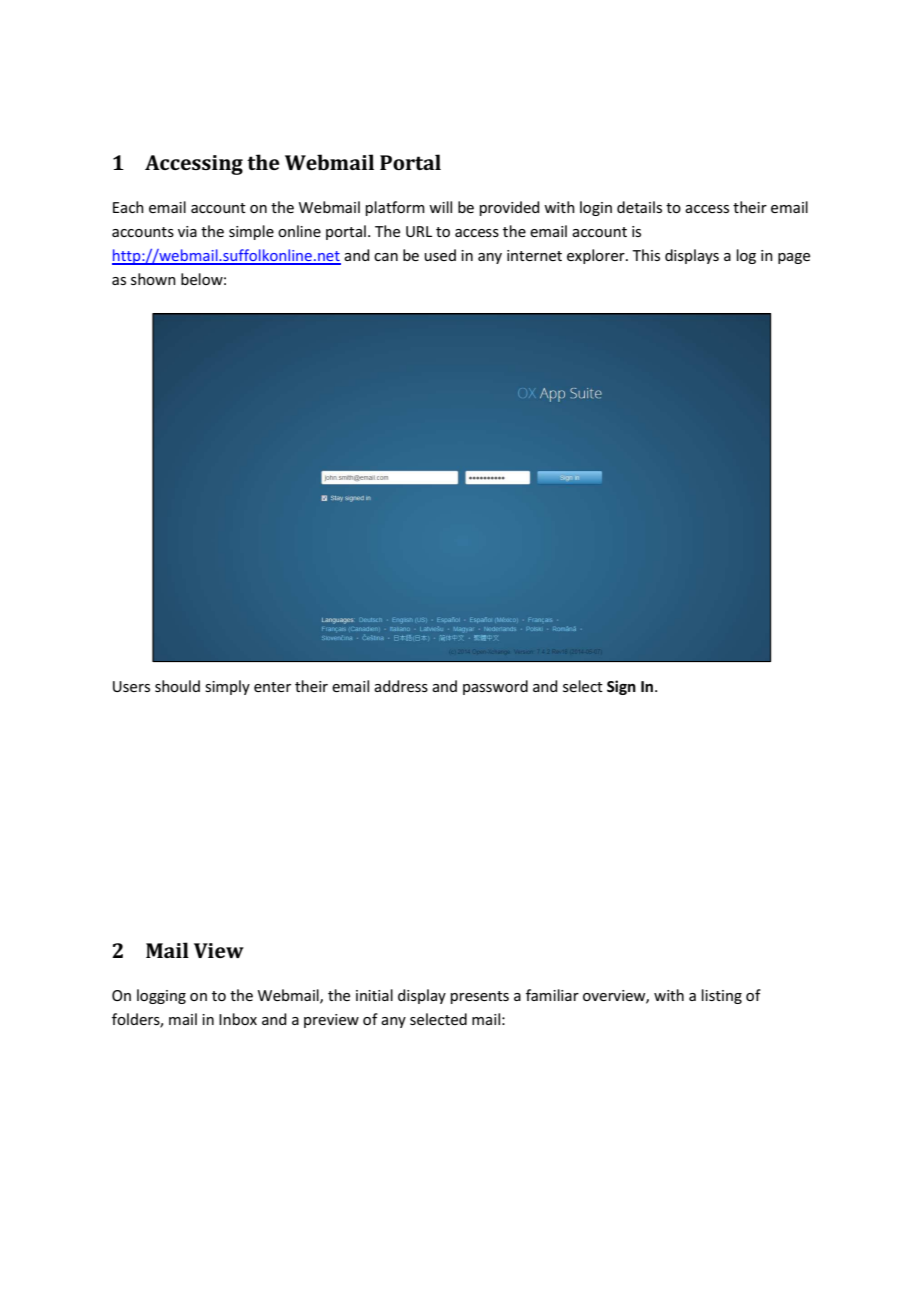 The width and height of the screenshot is (924, 1308). I want to click on used, so click(440, 255).
